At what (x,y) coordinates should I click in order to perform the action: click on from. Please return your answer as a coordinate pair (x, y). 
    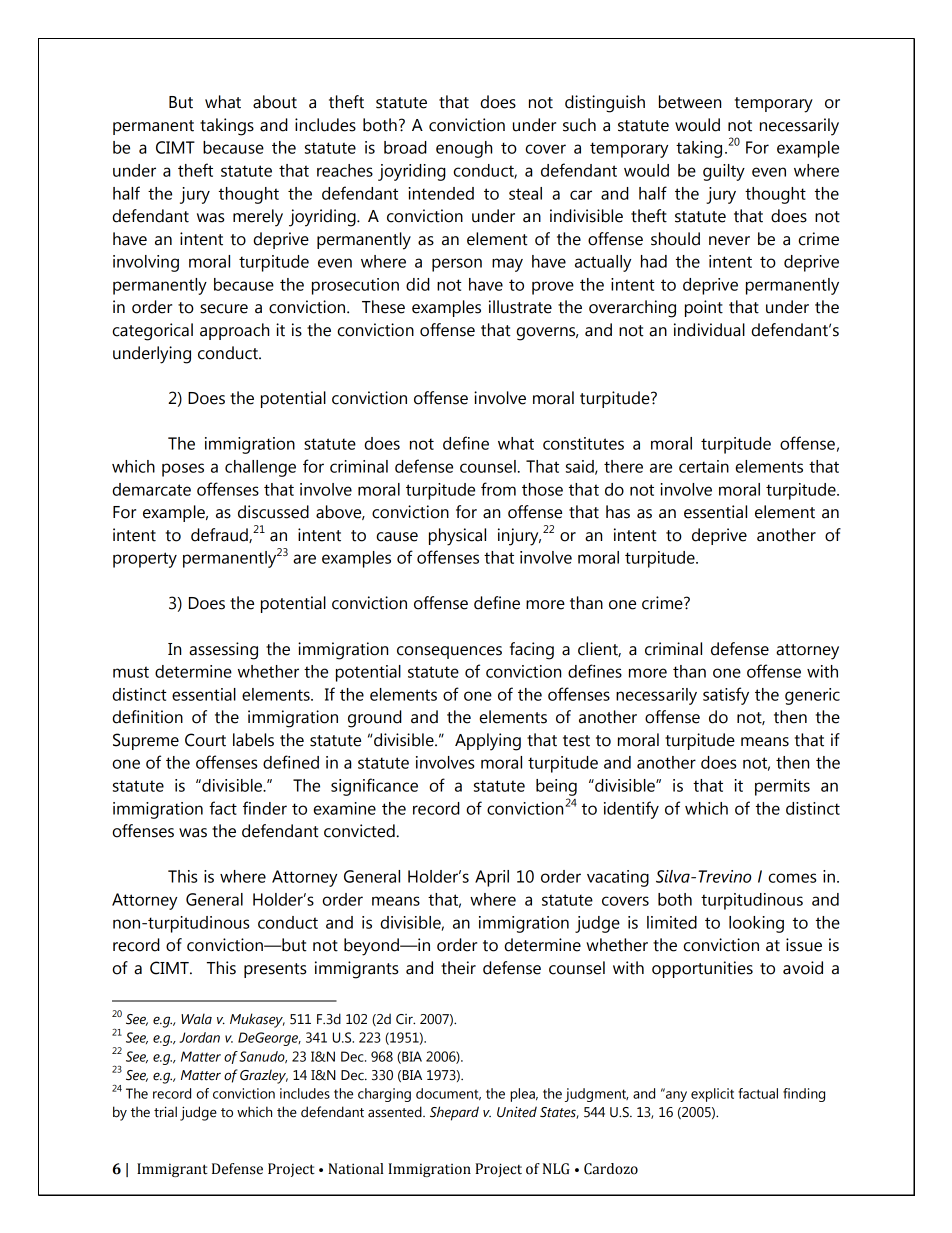
    Looking at the image, I should click on (498, 489).
